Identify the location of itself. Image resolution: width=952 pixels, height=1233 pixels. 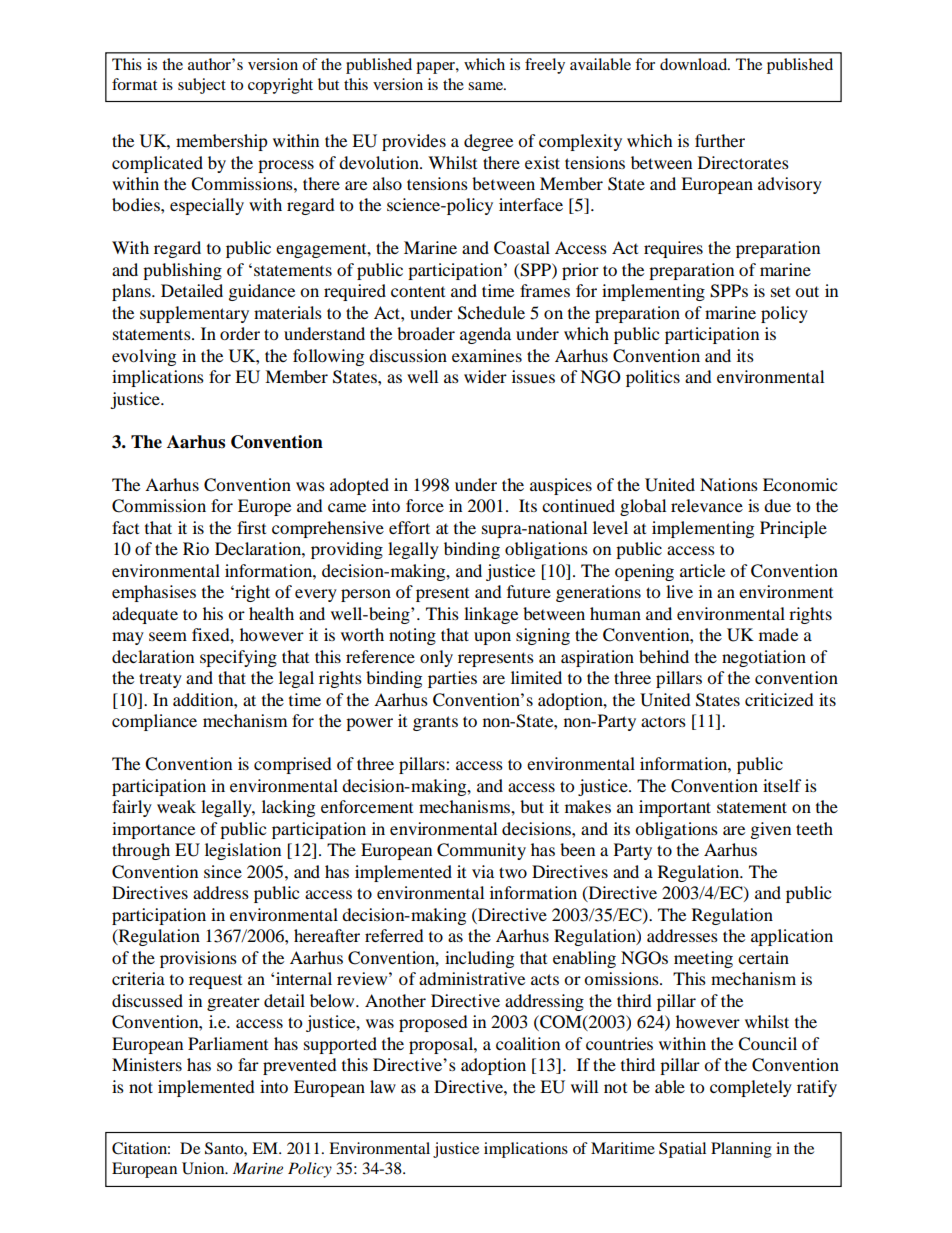
(782, 785).
